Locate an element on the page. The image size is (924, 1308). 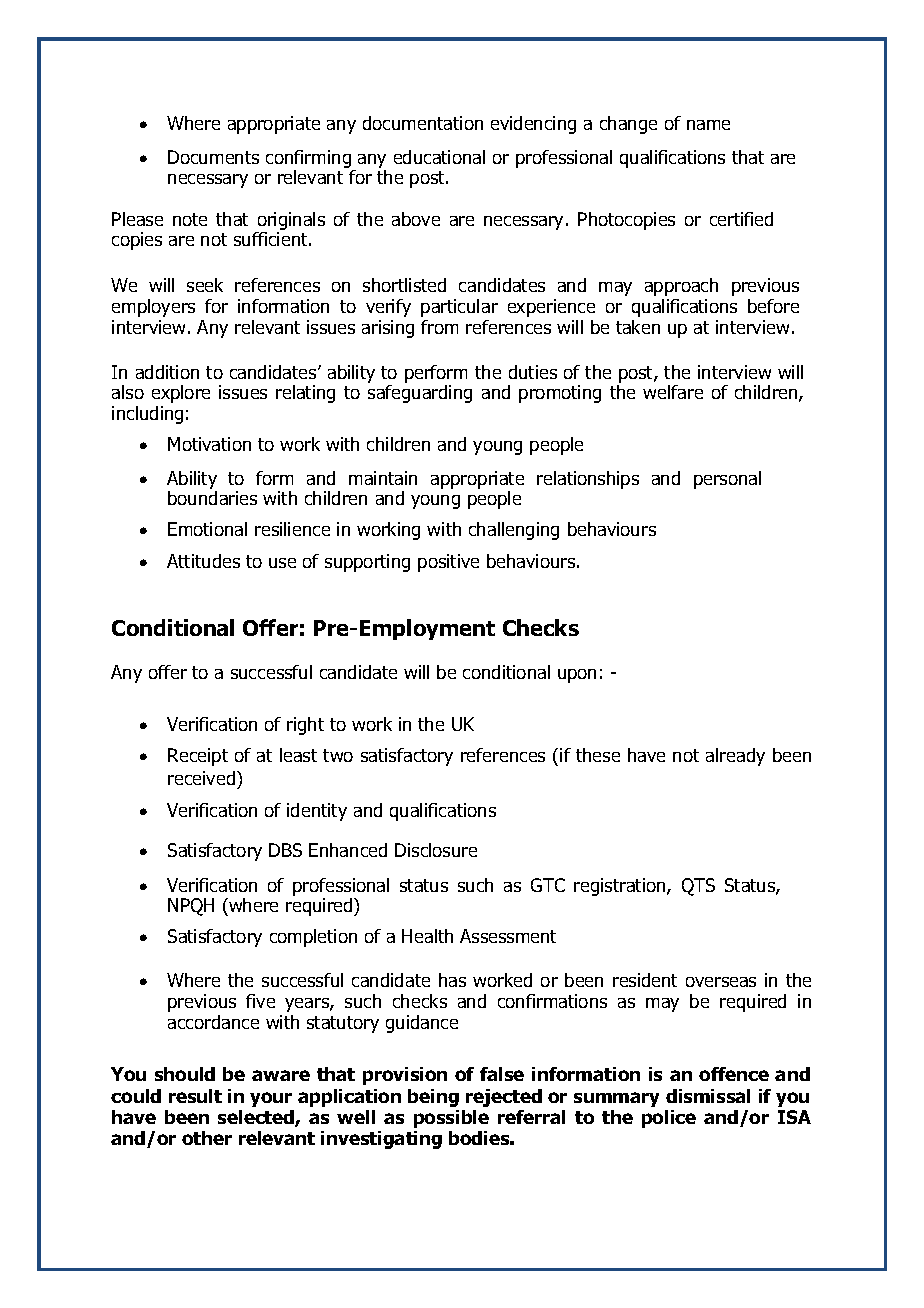
upon is located at coordinates (577, 676).
